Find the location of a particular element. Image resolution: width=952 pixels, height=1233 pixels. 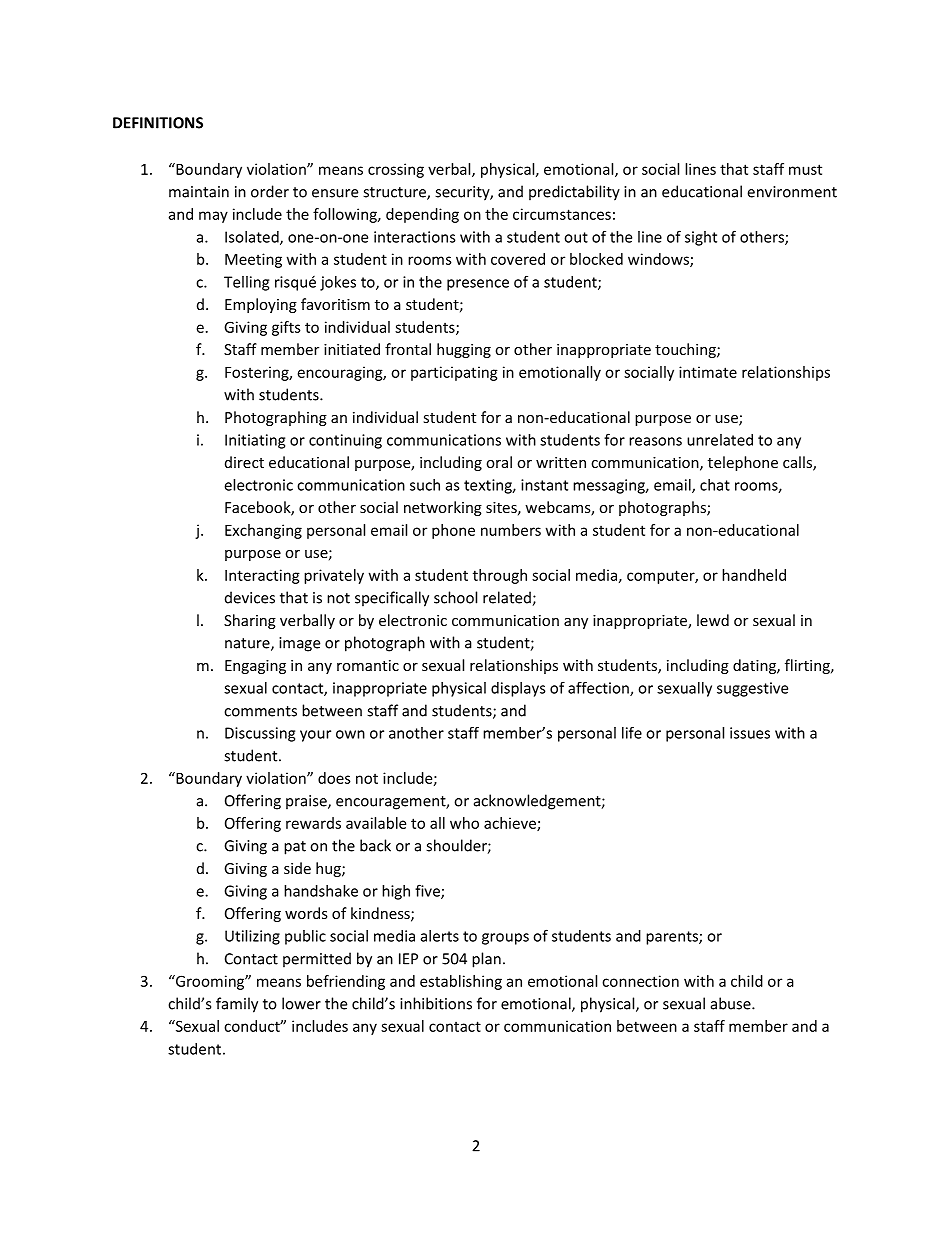

establishing is located at coordinates (461, 982).
